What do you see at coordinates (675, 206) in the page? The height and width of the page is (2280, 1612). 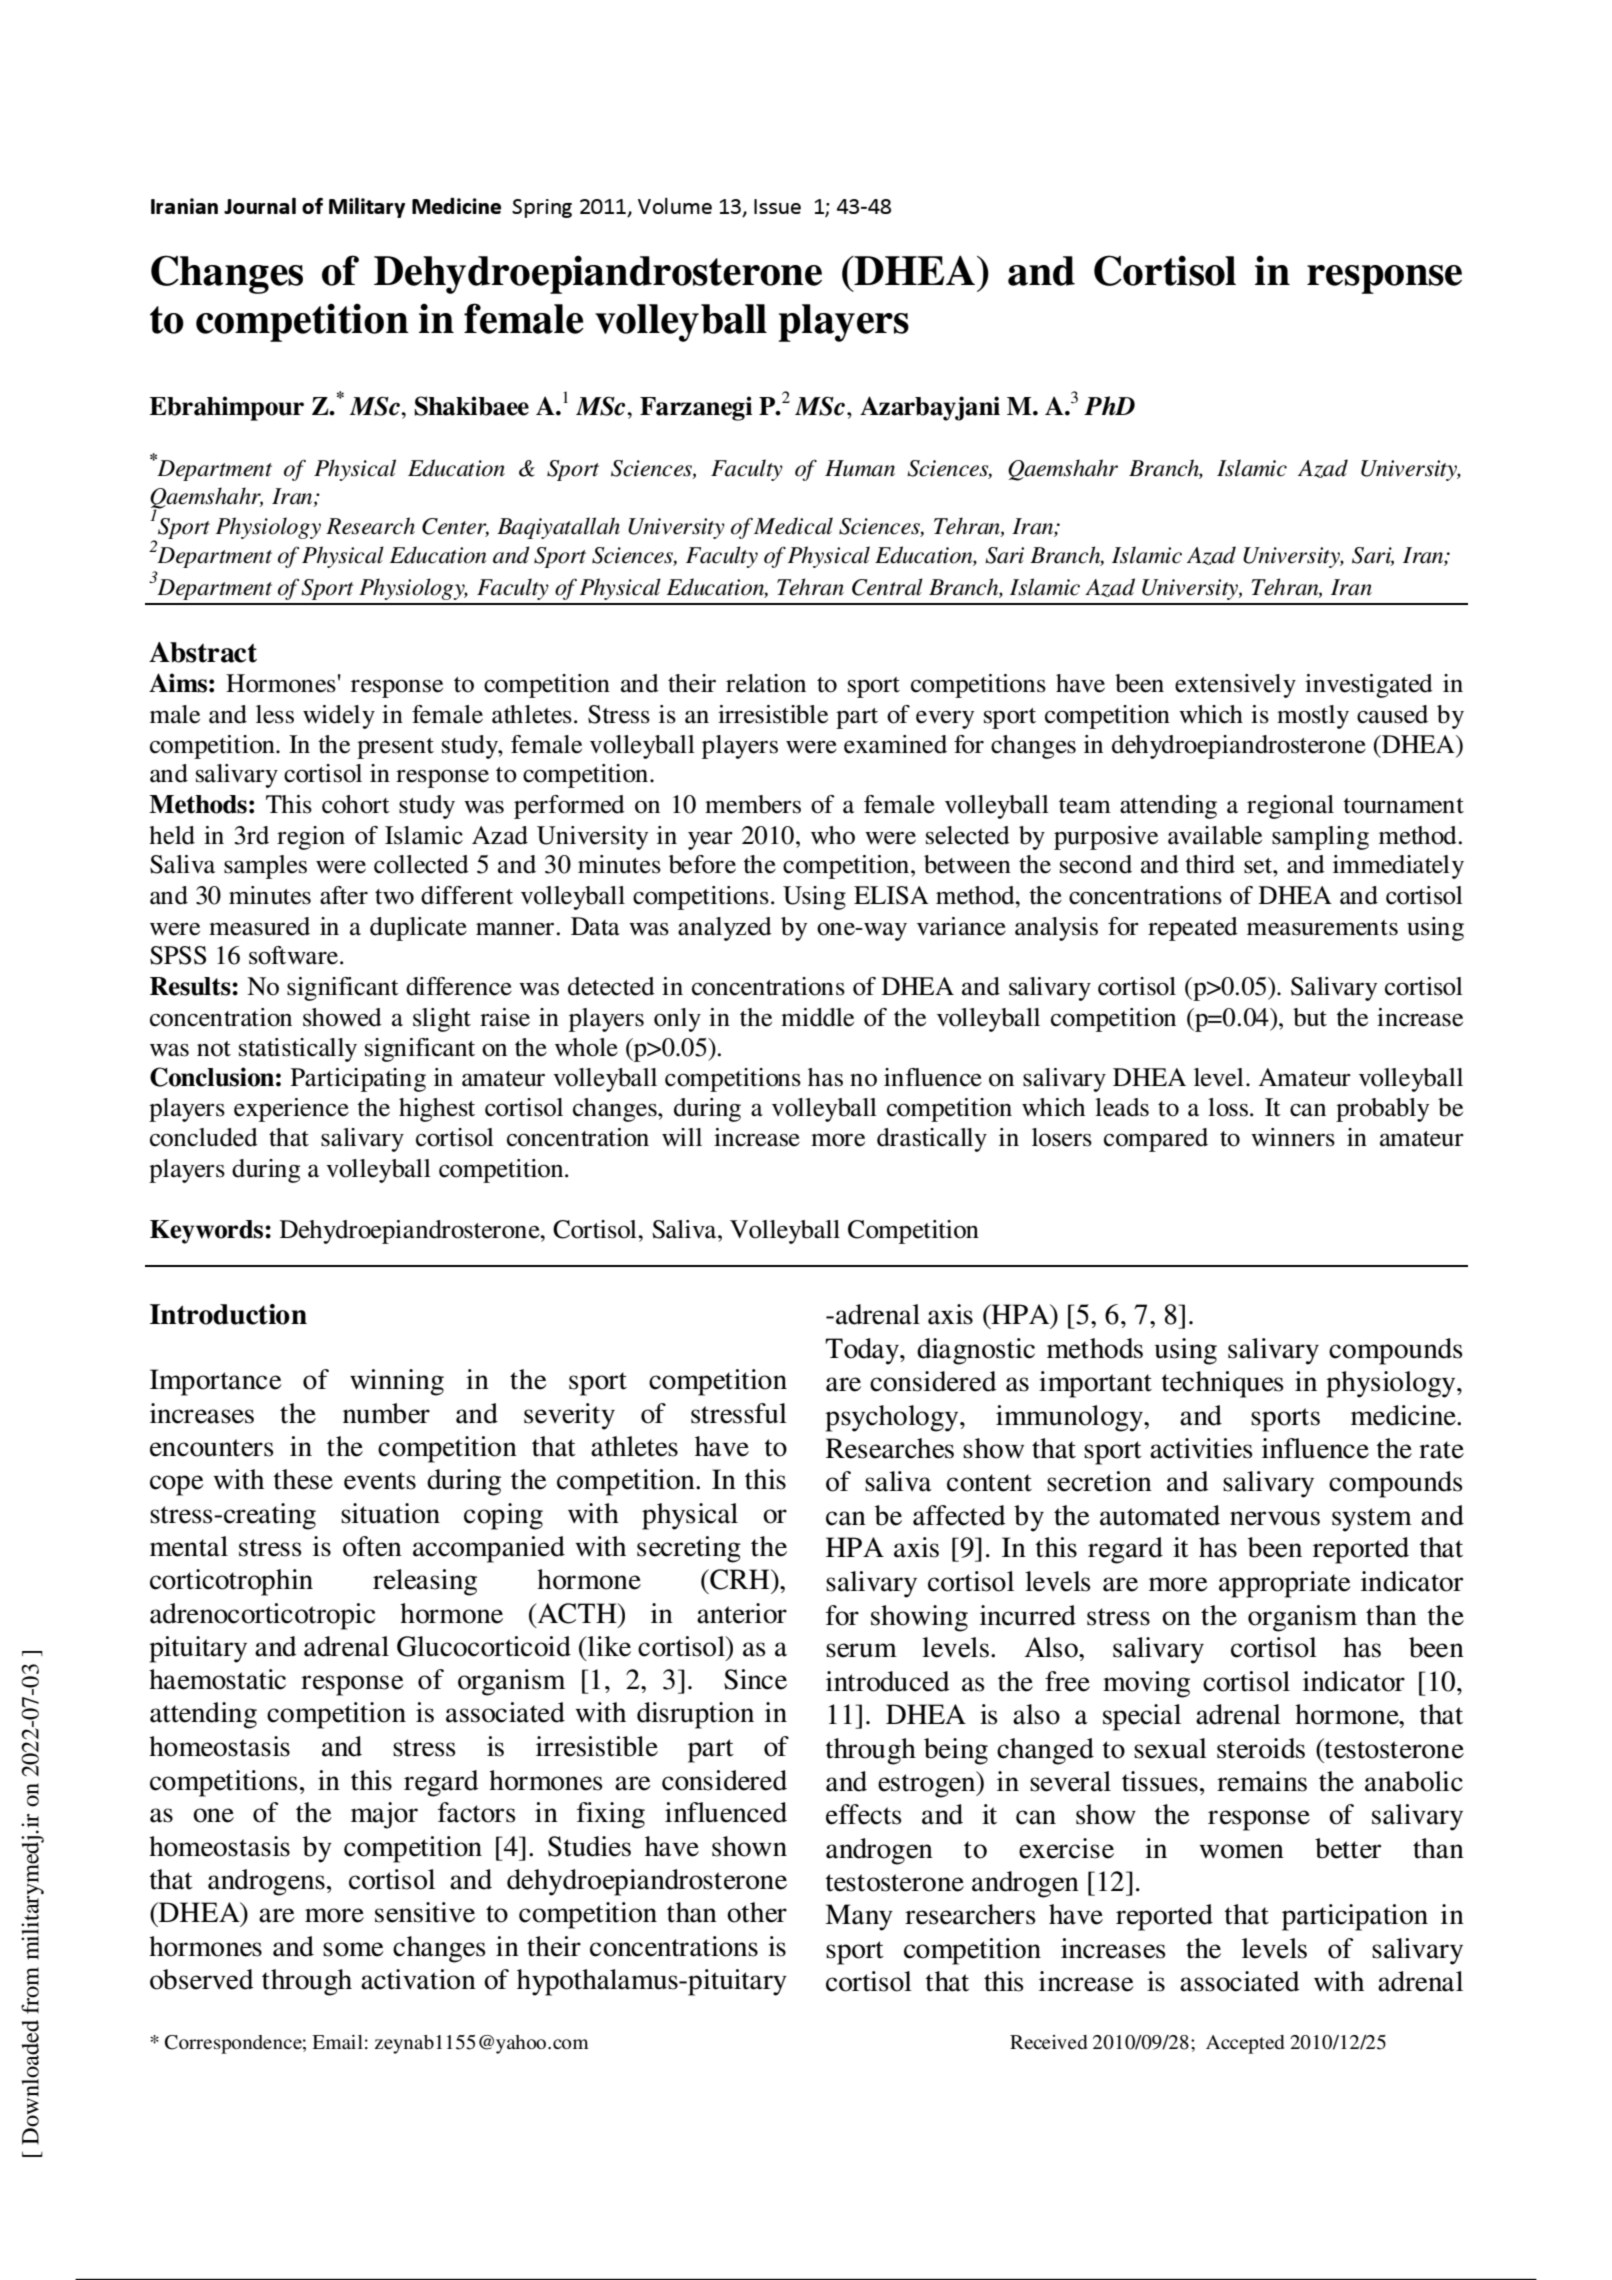 I see `Volume` at bounding box center [675, 206].
